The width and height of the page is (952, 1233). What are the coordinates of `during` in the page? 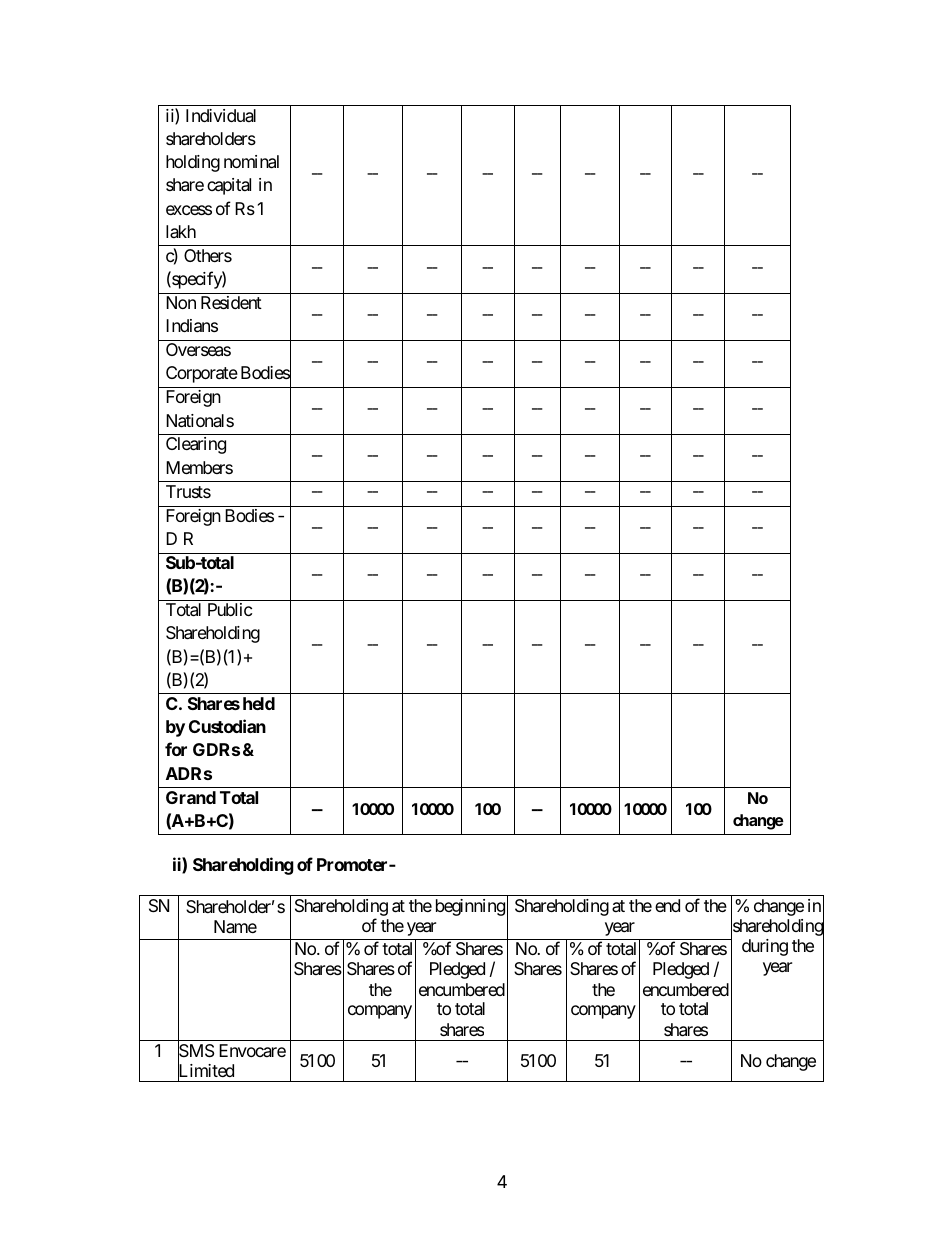 It's located at (765, 947).
